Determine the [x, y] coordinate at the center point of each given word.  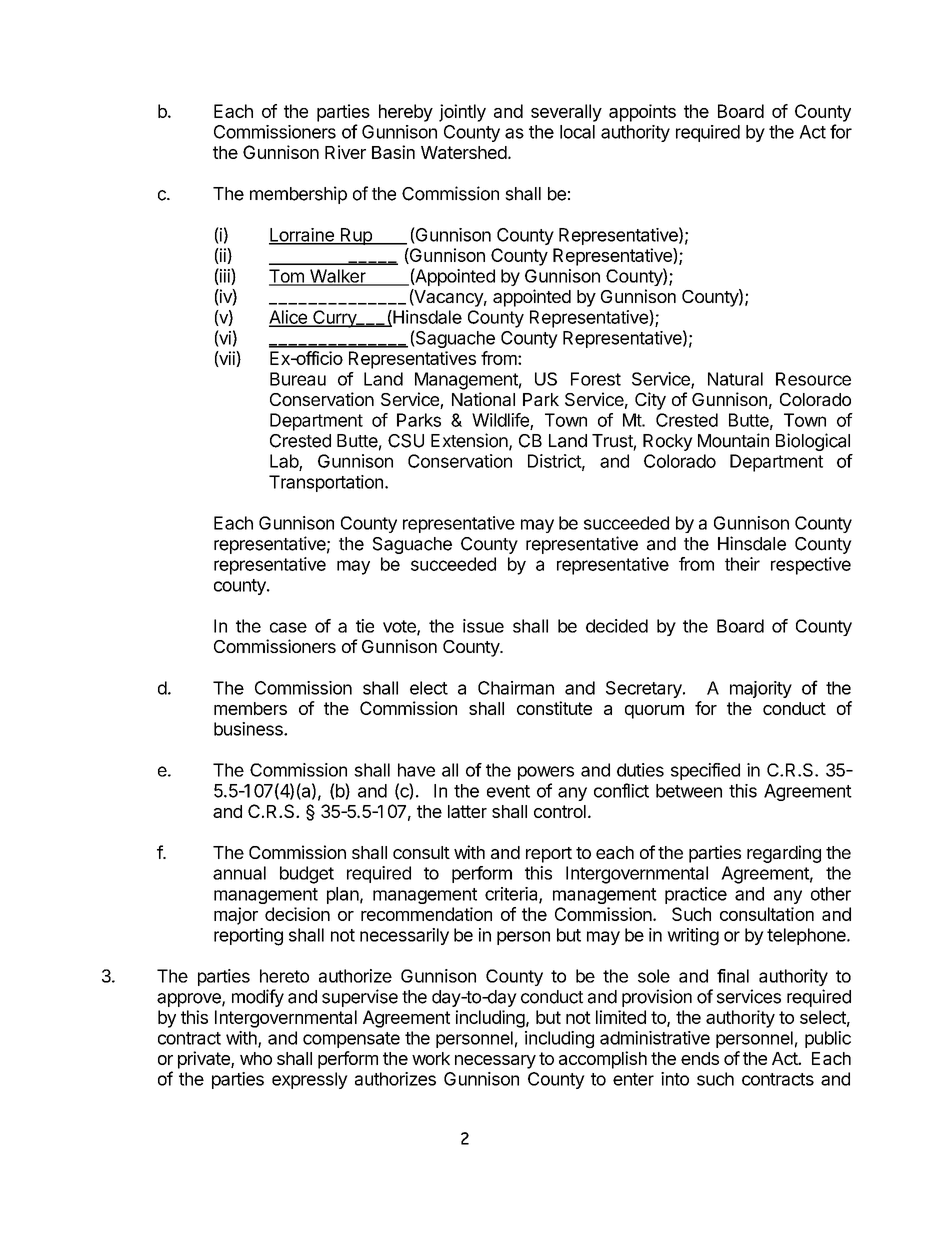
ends [700, 1058]
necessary [495, 1062]
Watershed [464, 152]
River [345, 152]
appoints [642, 113]
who [256, 1058]
